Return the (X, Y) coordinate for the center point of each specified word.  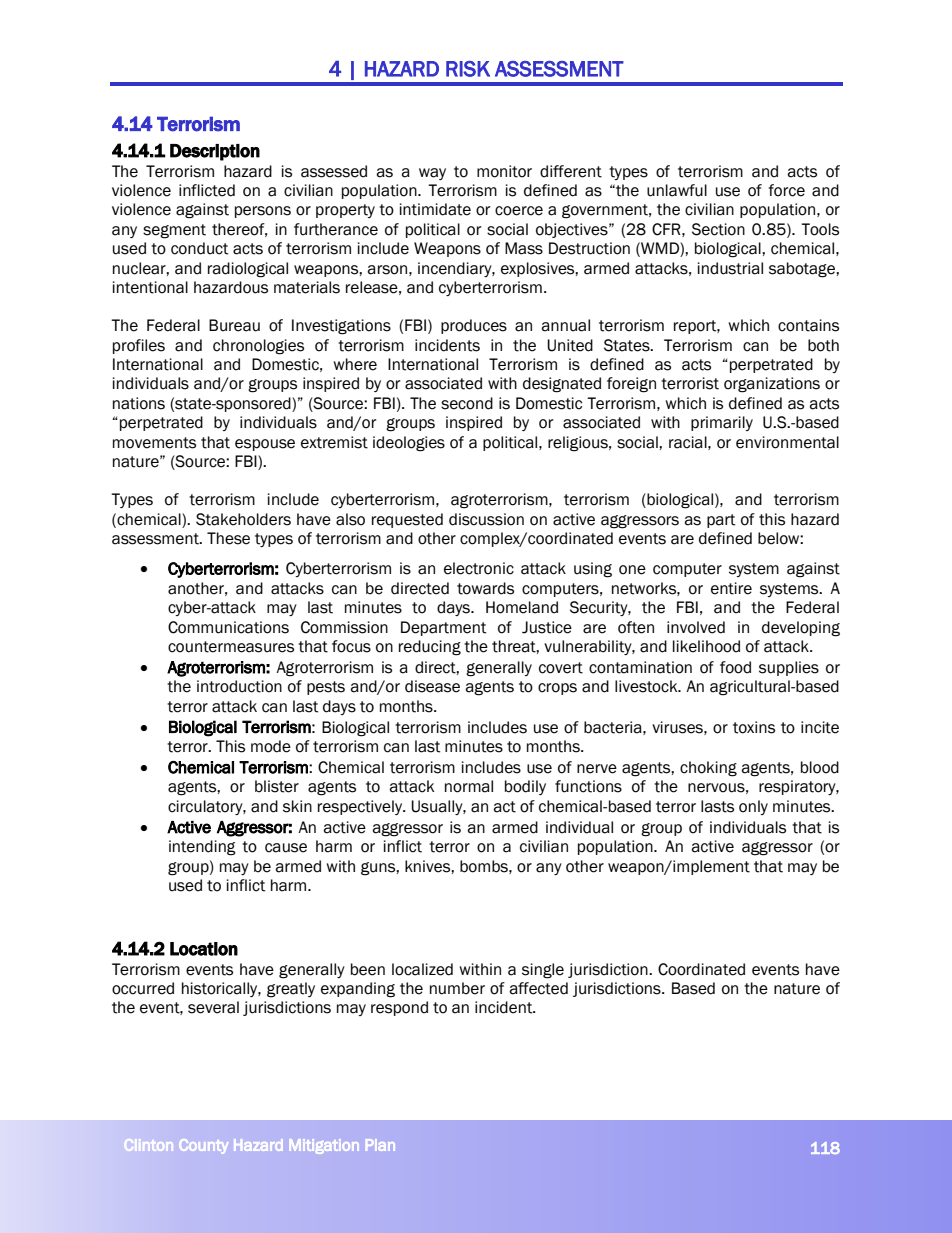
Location (204, 949)
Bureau (234, 325)
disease (432, 686)
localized (422, 969)
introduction (239, 686)
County (204, 1147)
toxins (754, 727)
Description (215, 152)
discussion (486, 519)
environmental (787, 442)
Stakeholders (243, 519)
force (787, 190)
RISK (468, 69)
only (753, 807)
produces (474, 326)
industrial (730, 268)
